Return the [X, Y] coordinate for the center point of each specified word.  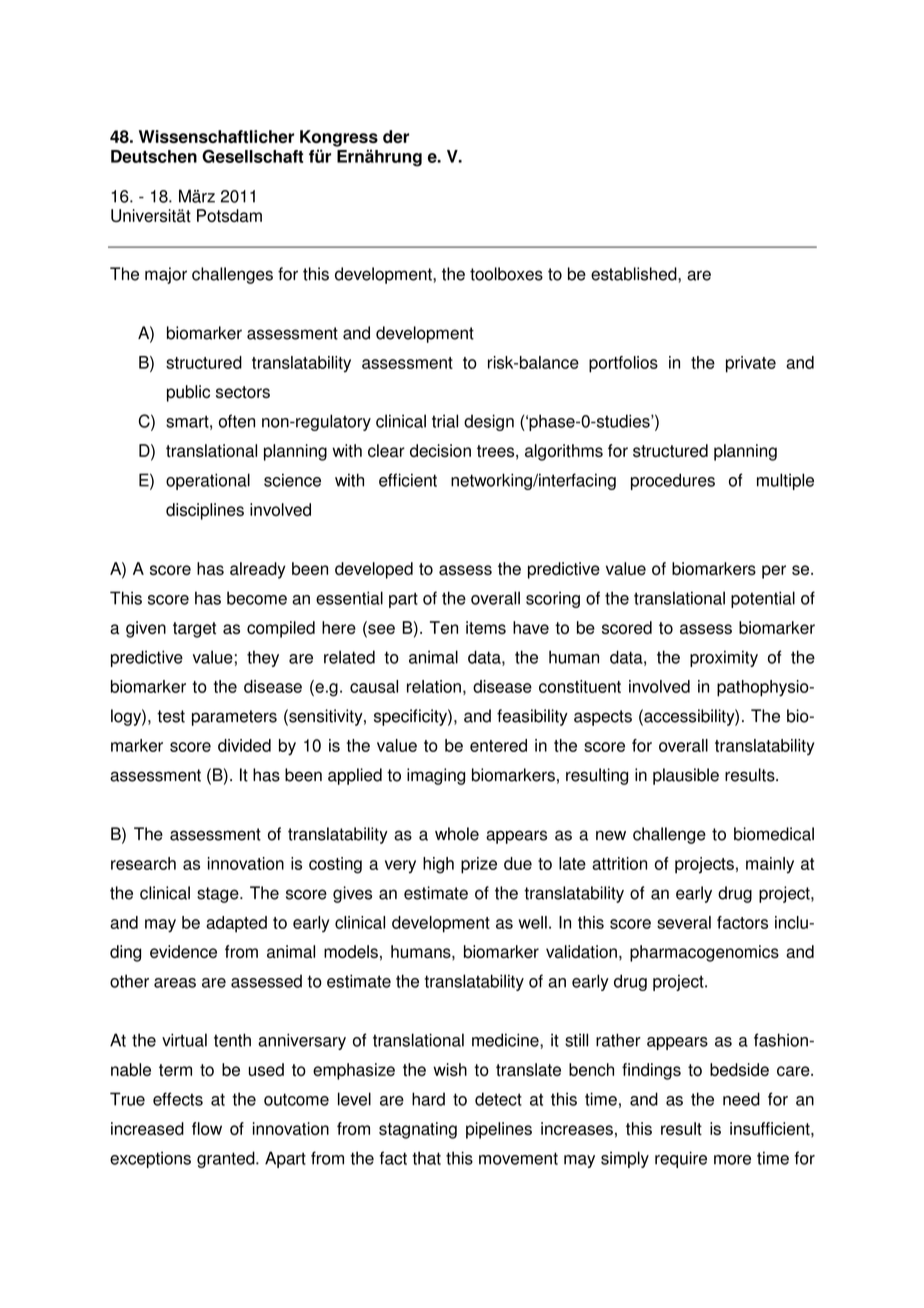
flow [207, 1128]
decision [440, 450]
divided [244, 745]
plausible [686, 776]
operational [208, 481]
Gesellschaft [252, 156]
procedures [673, 481]
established [635, 274]
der [396, 136]
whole [457, 834]
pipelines [499, 1130]
